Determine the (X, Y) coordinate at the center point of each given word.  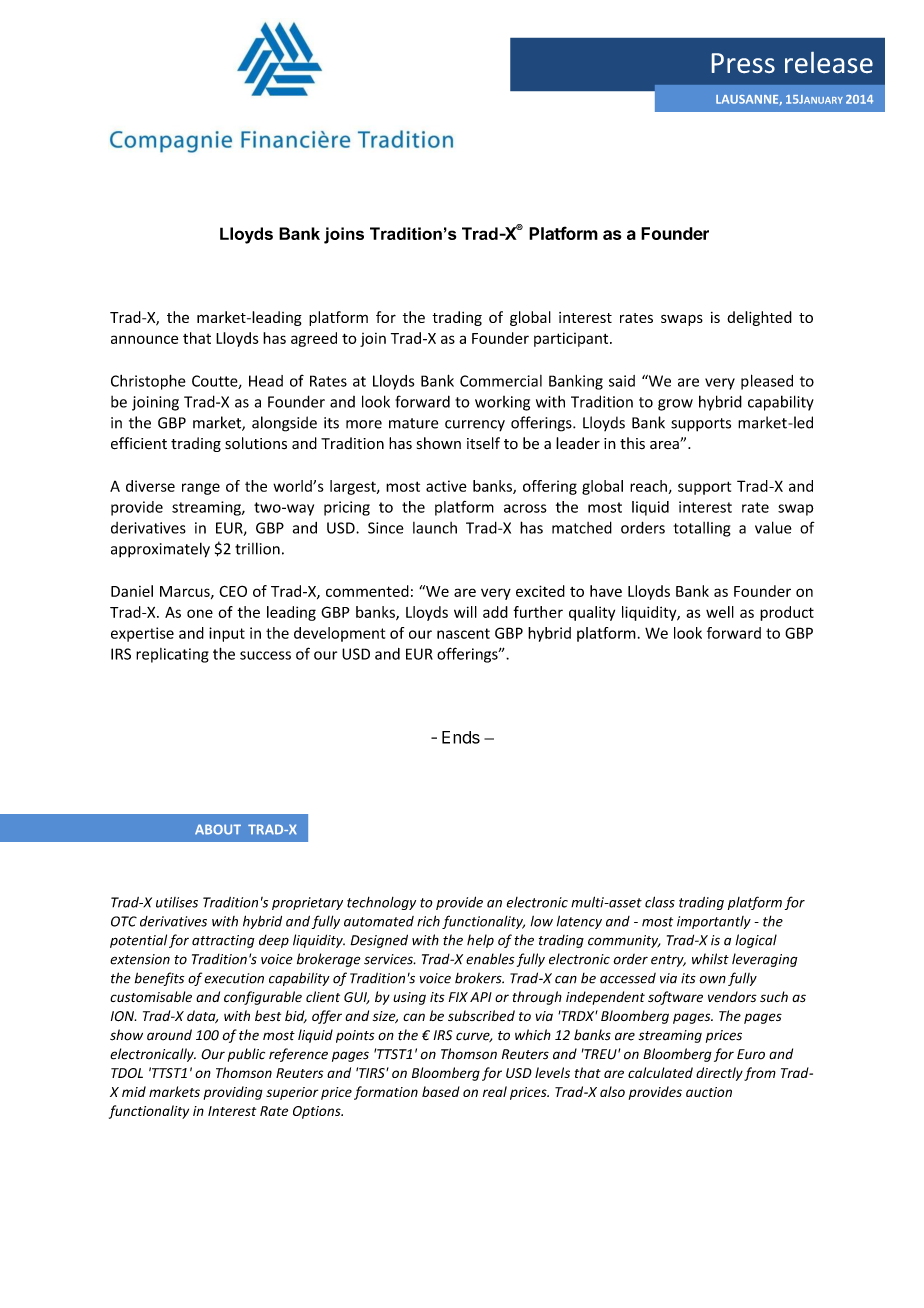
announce (144, 339)
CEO (233, 591)
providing (233, 1093)
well (720, 612)
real (495, 1091)
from (760, 1074)
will (465, 612)
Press (743, 63)
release (829, 62)
